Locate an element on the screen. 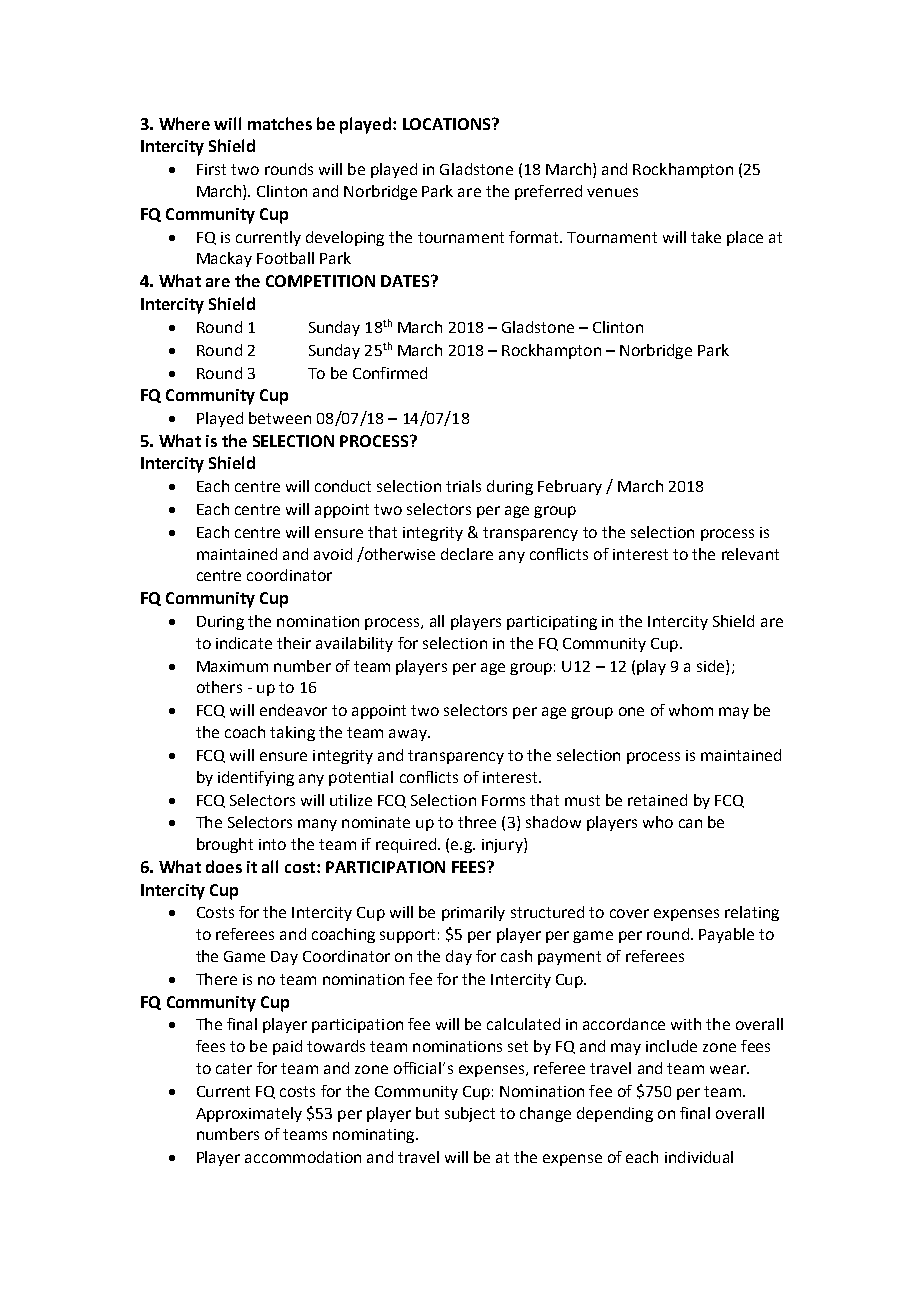  LOCATIONS is located at coordinates (448, 124).
